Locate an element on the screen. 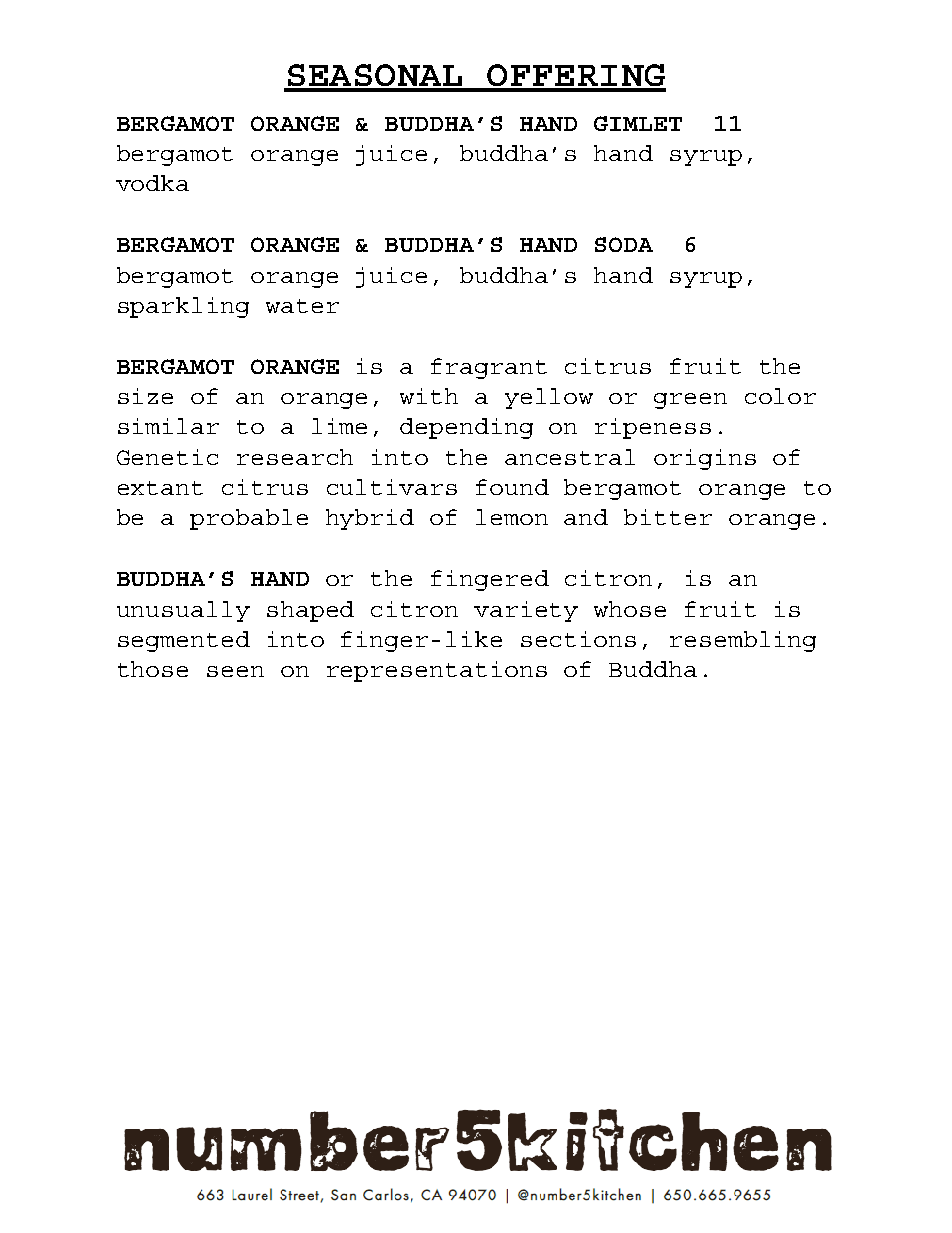 This screenshot has height=1233, width=952. bitter is located at coordinates (668, 517).
